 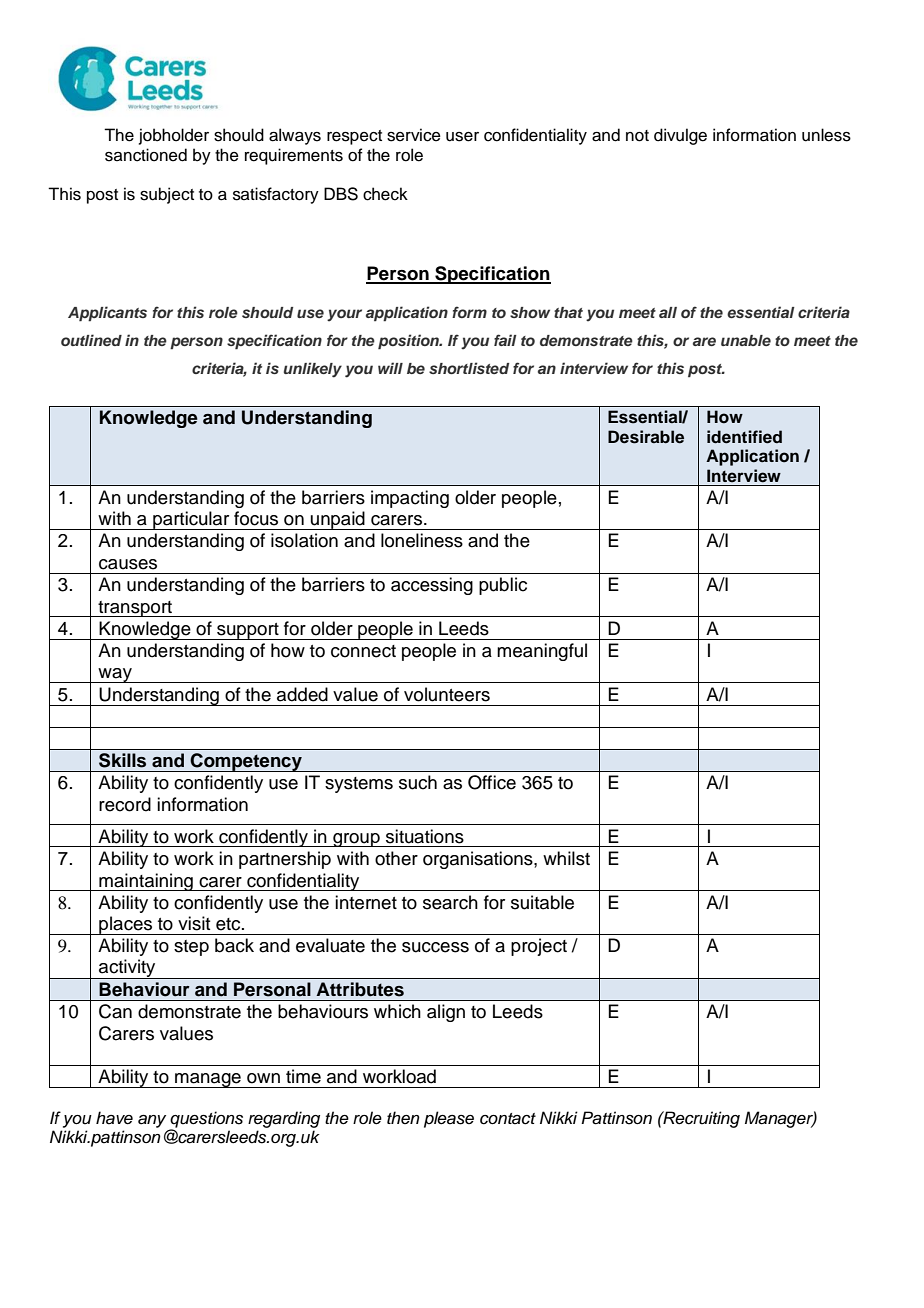 What do you see at coordinates (462, 137) in the page?
I see `user` at bounding box center [462, 137].
